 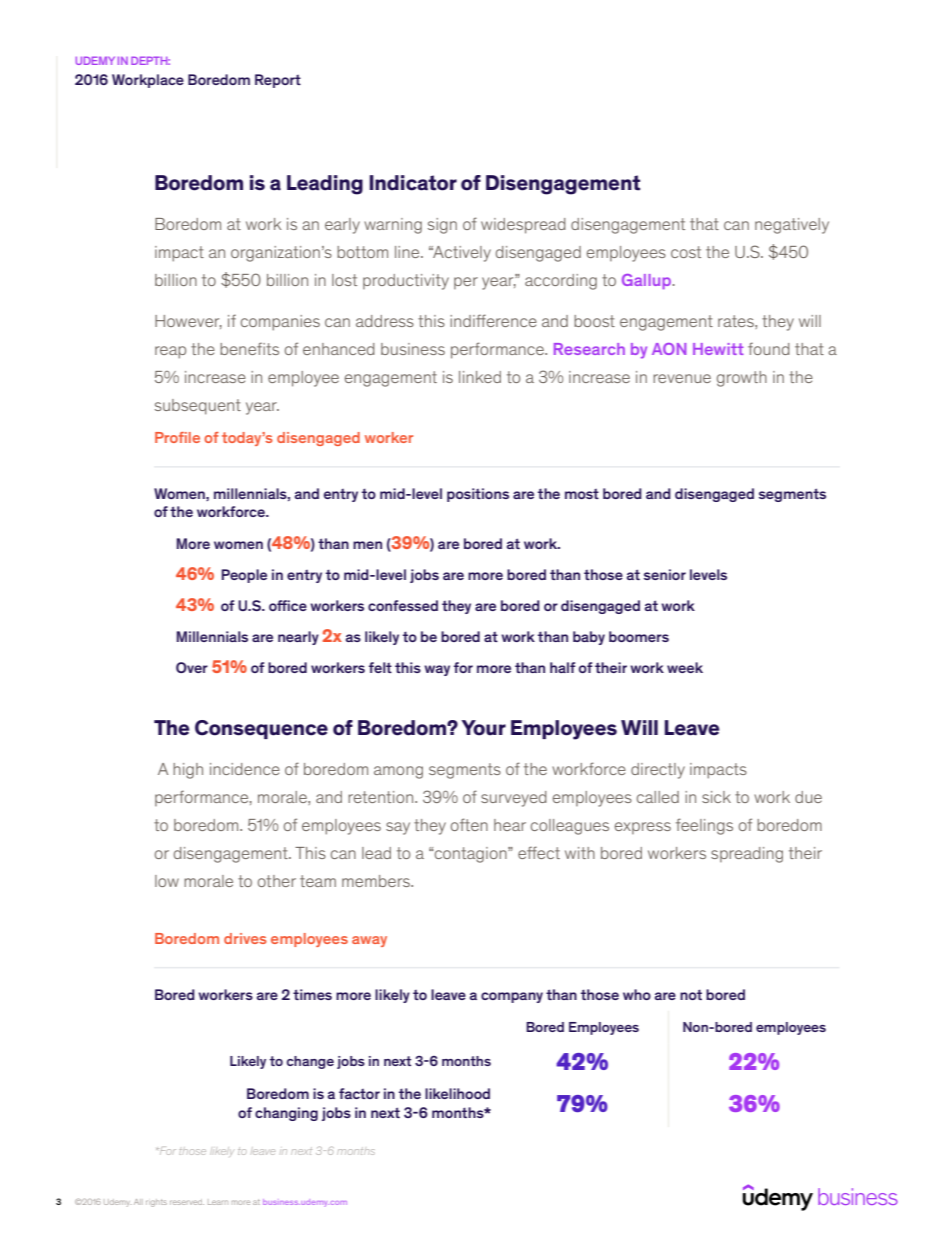 I want to click on positions, so click(x=478, y=495).
